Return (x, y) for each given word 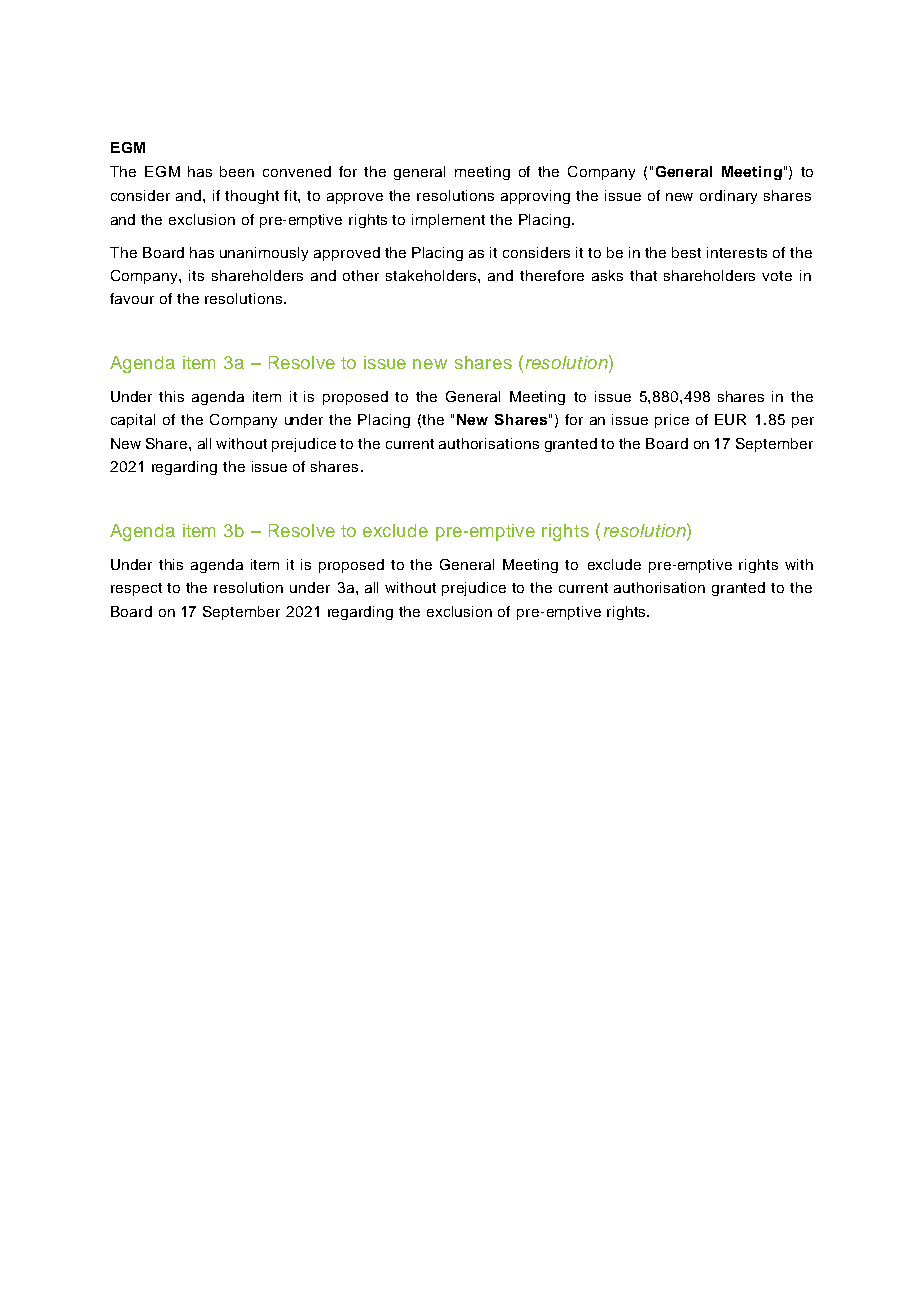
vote (777, 276)
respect (136, 589)
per (803, 422)
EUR (730, 419)
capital (133, 421)
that (643, 275)
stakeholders (432, 275)
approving (535, 197)
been (237, 171)
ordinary (728, 197)
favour (132, 298)
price (672, 421)
